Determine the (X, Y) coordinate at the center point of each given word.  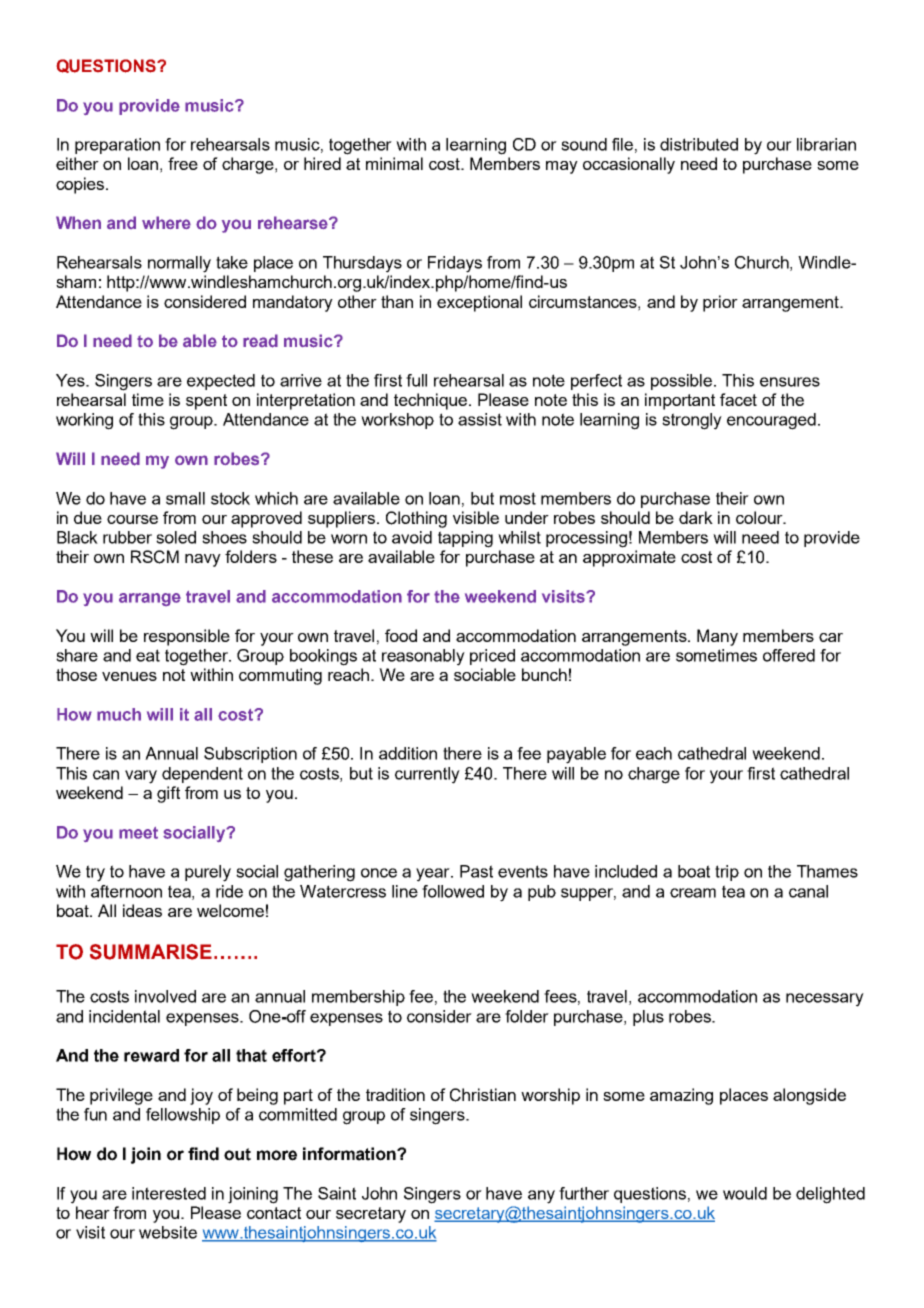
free (183, 163)
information (350, 1154)
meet (138, 833)
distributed (699, 144)
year (434, 875)
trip (727, 873)
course (132, 519)
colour (760, 517)
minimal (394, 163)
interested (169, 1193)
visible (476, 517)
